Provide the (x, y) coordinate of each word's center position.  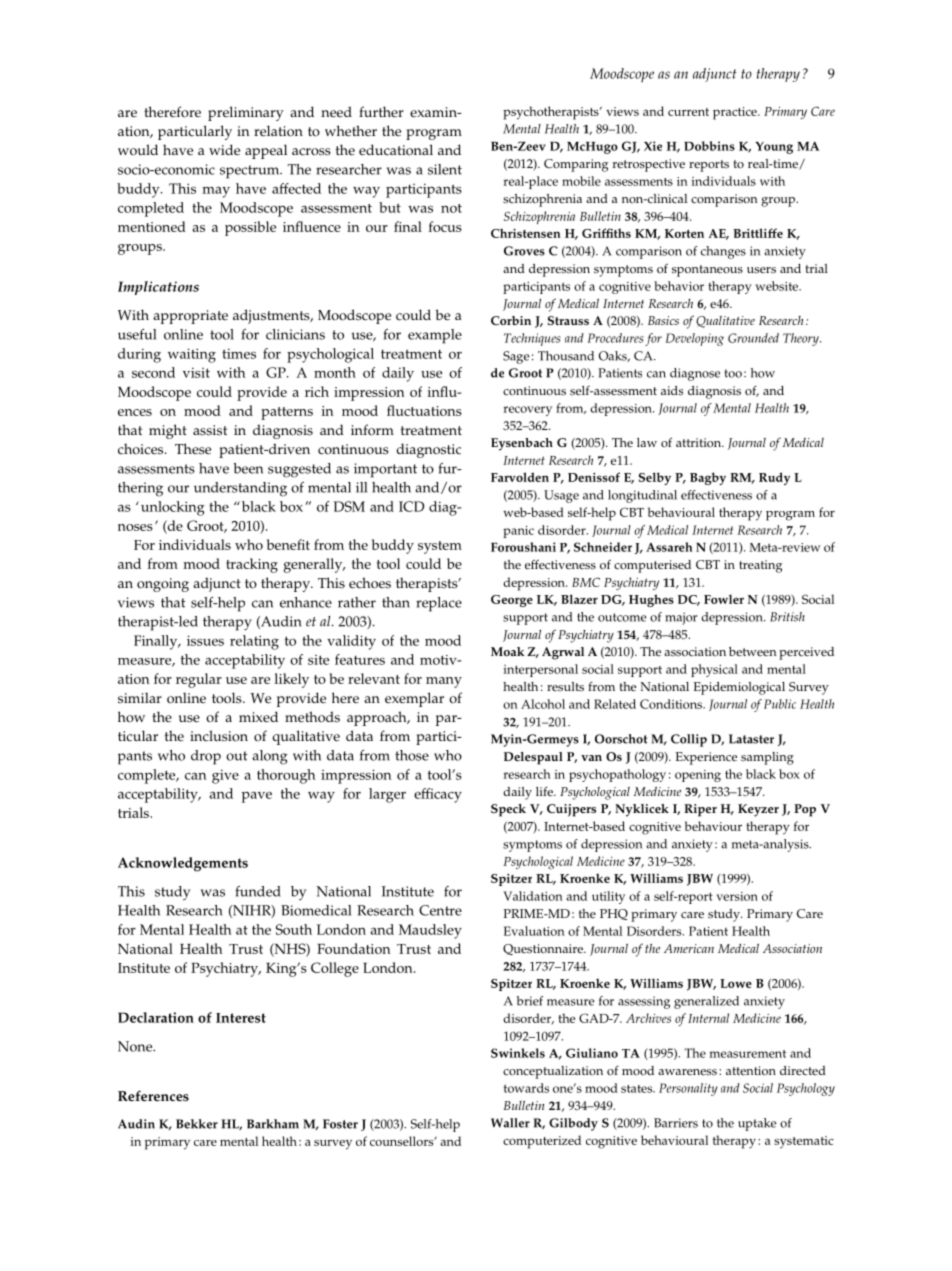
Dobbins (709, 146)
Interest (241, 1018)
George (512, 601)
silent (445, 169)
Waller (510, 1123)
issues (205, 640)
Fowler (724, 599)
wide (224, 150)
